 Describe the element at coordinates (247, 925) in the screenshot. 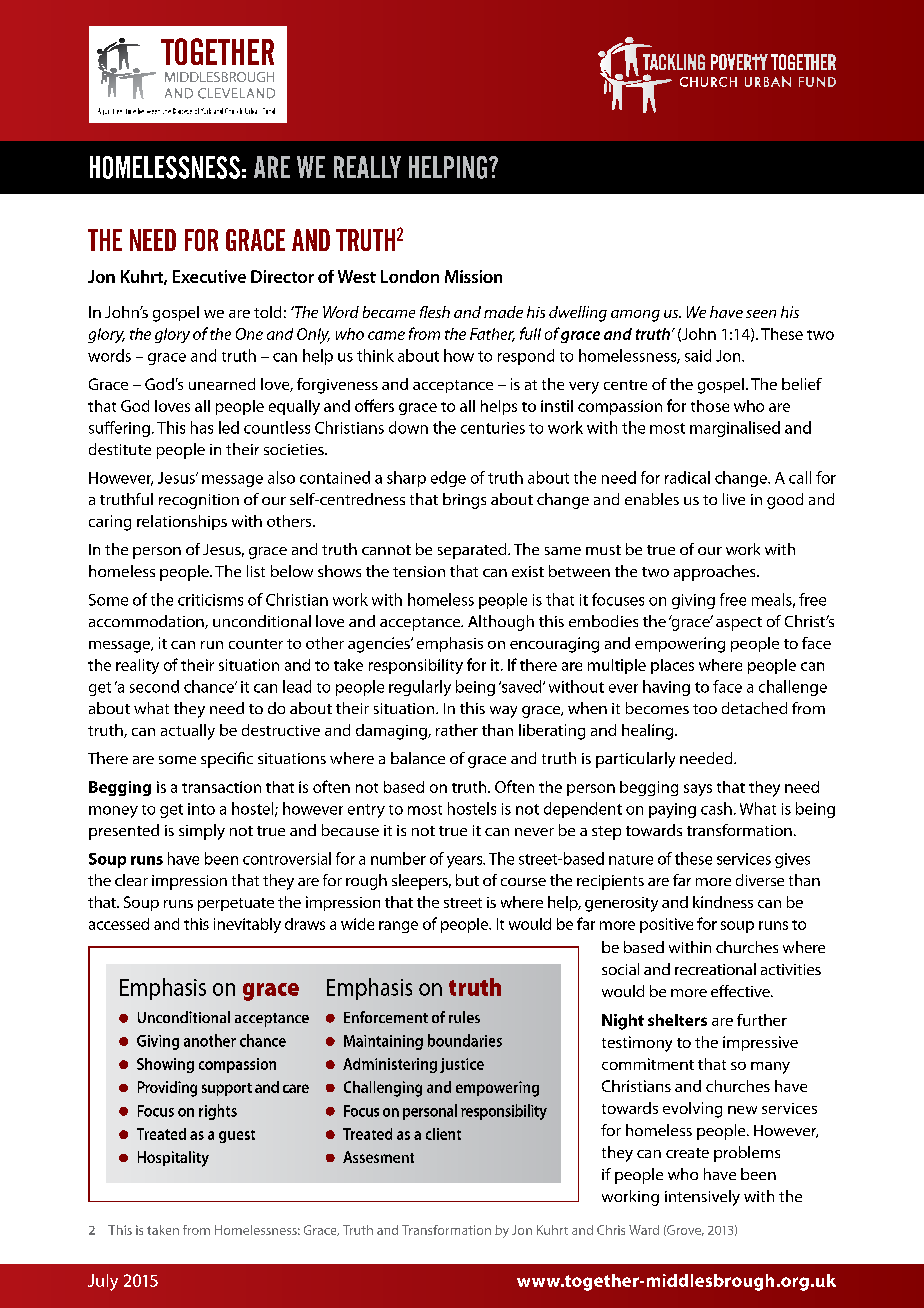

I see `inevitably` at that location.
